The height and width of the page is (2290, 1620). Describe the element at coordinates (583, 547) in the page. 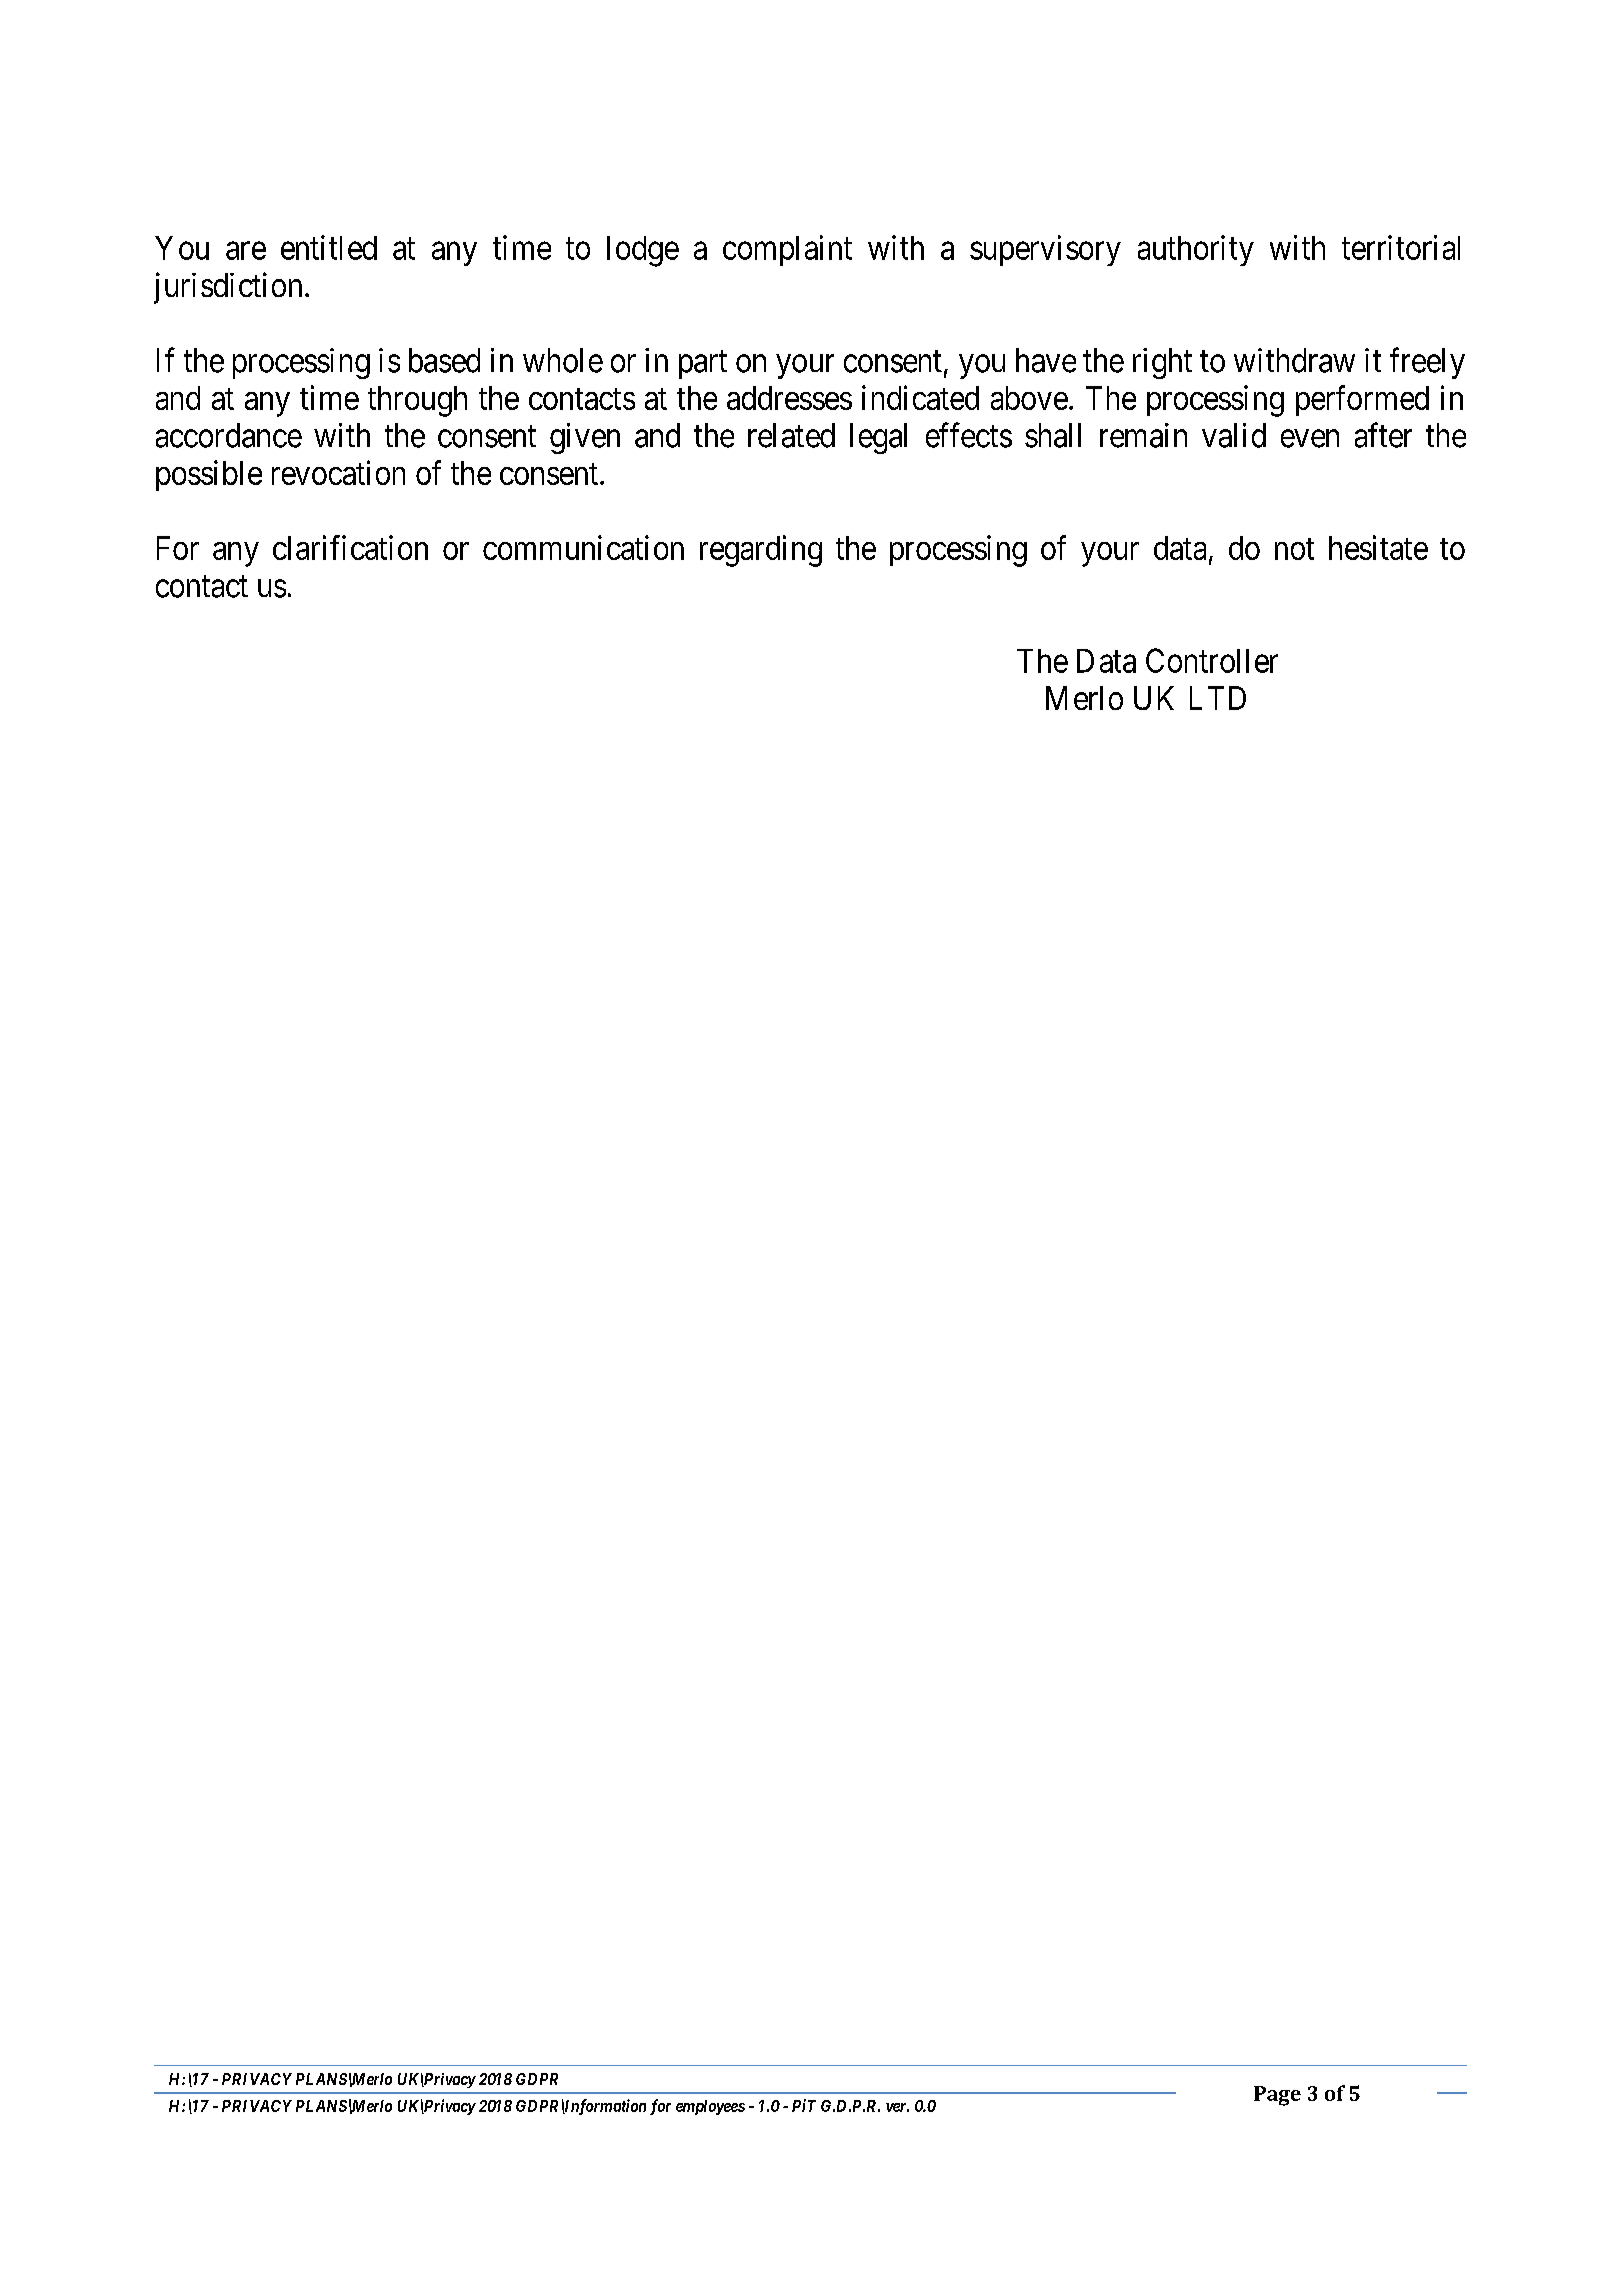

I see `communication` at that location.
